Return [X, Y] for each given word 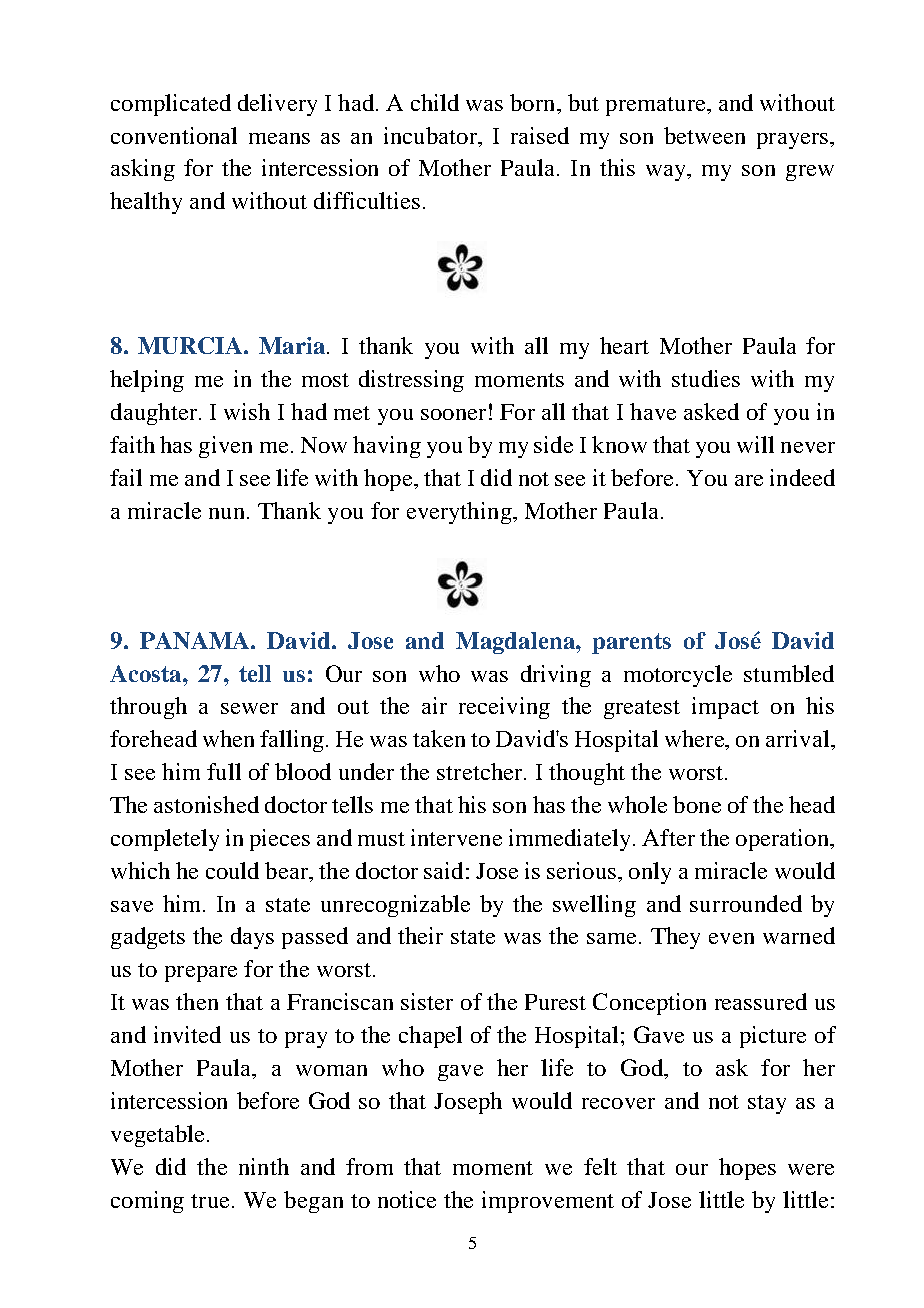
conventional [174, 135]
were [811, 1169]
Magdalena [516, 643]
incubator [431, 135]
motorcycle [678, 676]
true [210, 1201]
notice [407, 1199]
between [704, 135]
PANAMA [196, 640]
